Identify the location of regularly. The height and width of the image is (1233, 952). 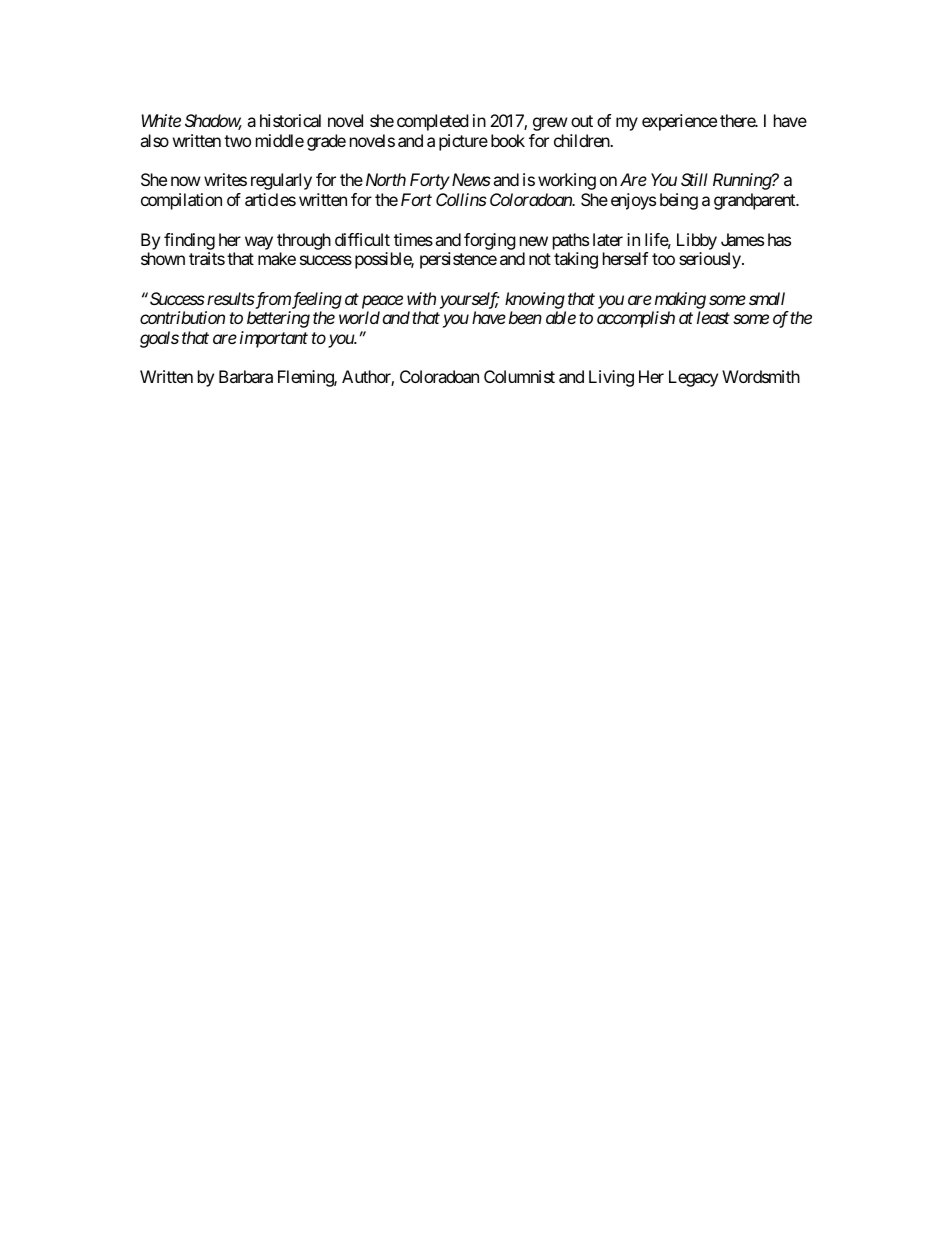
(281, 181).
